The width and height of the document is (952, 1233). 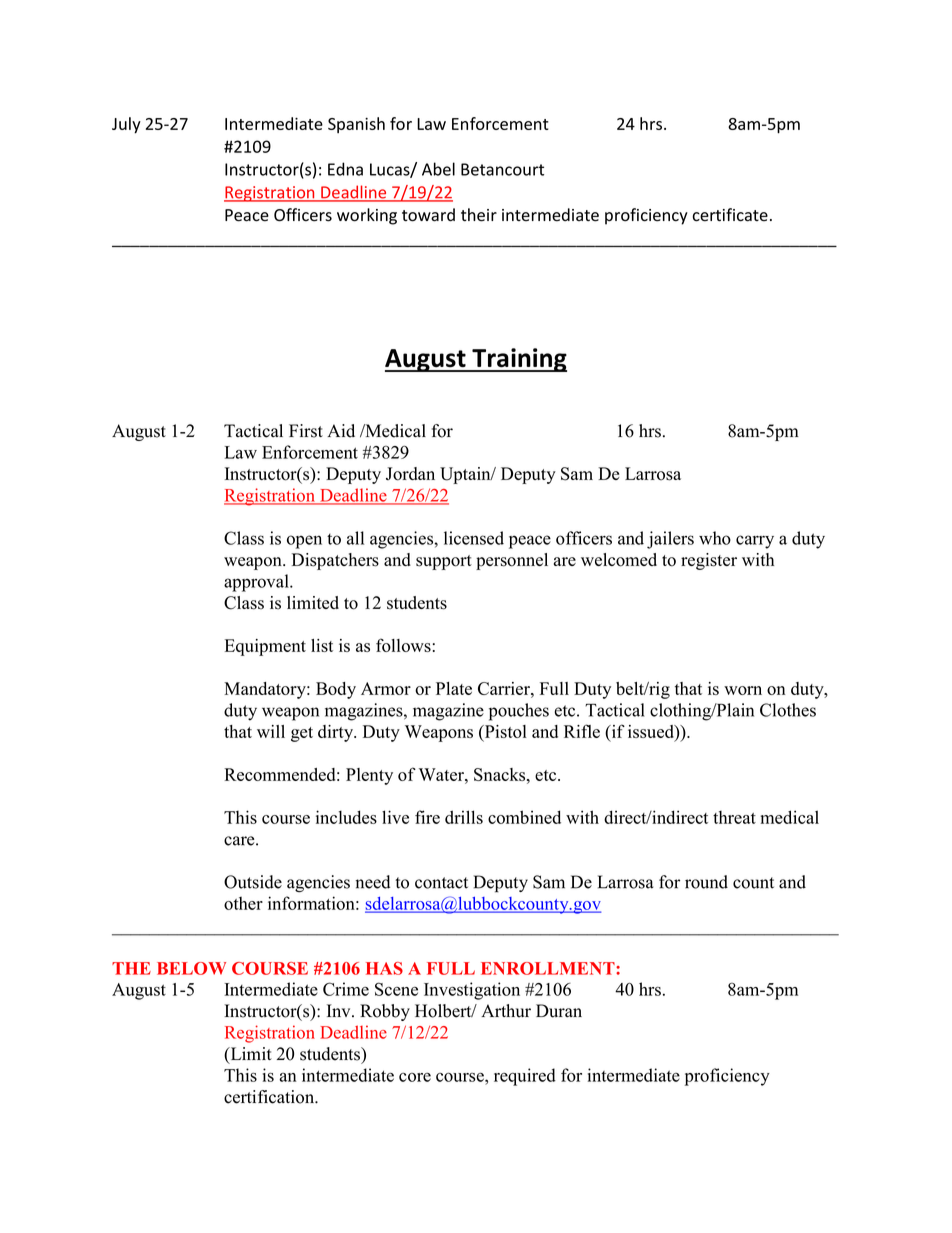 What do you see at coordinates (253, 882) in the document?
I see `Outside` at bounding box center [253, 882].
